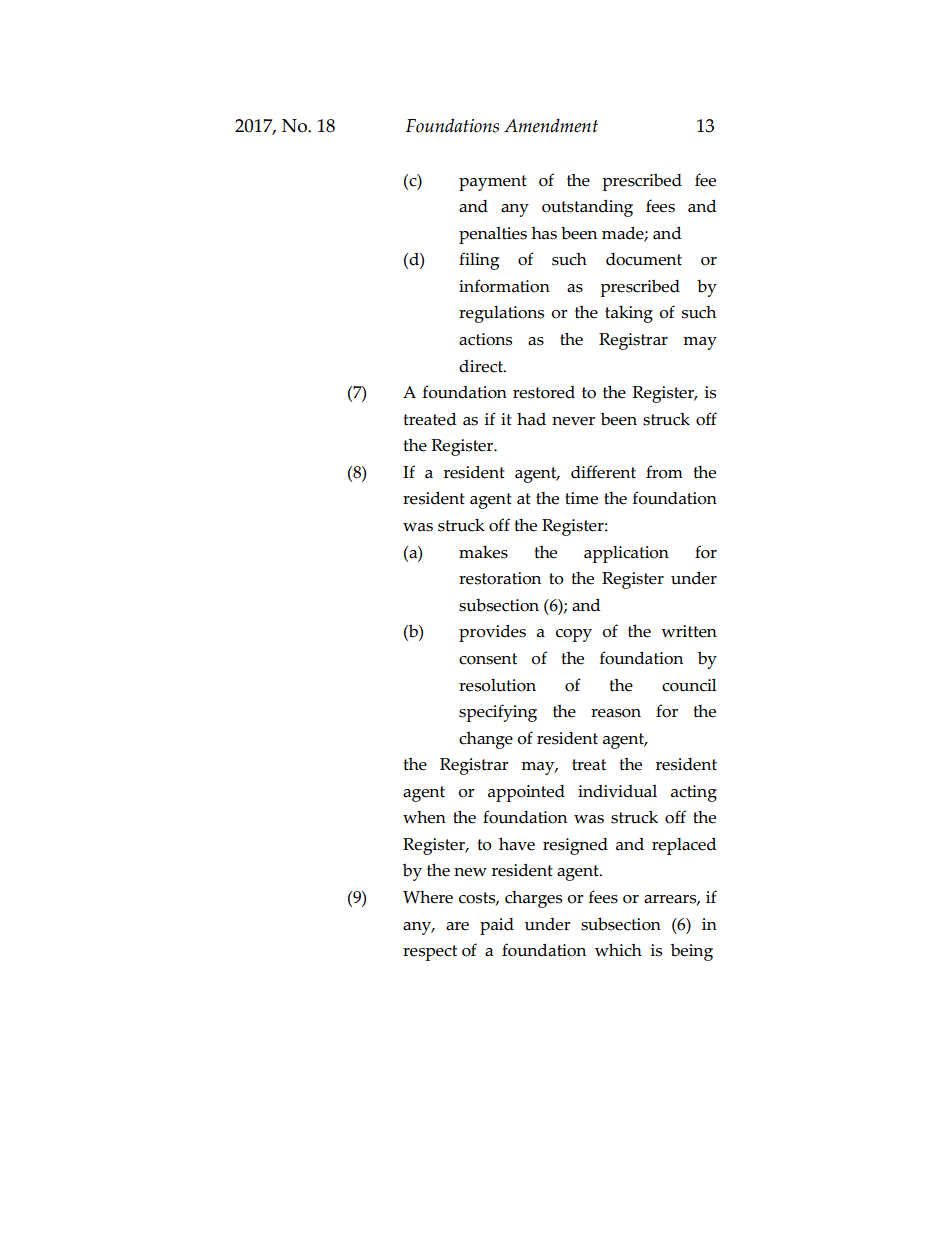  What do you see at coordinates (644, 259) in the page?
I see `document` at bounding box center [644, 259].
